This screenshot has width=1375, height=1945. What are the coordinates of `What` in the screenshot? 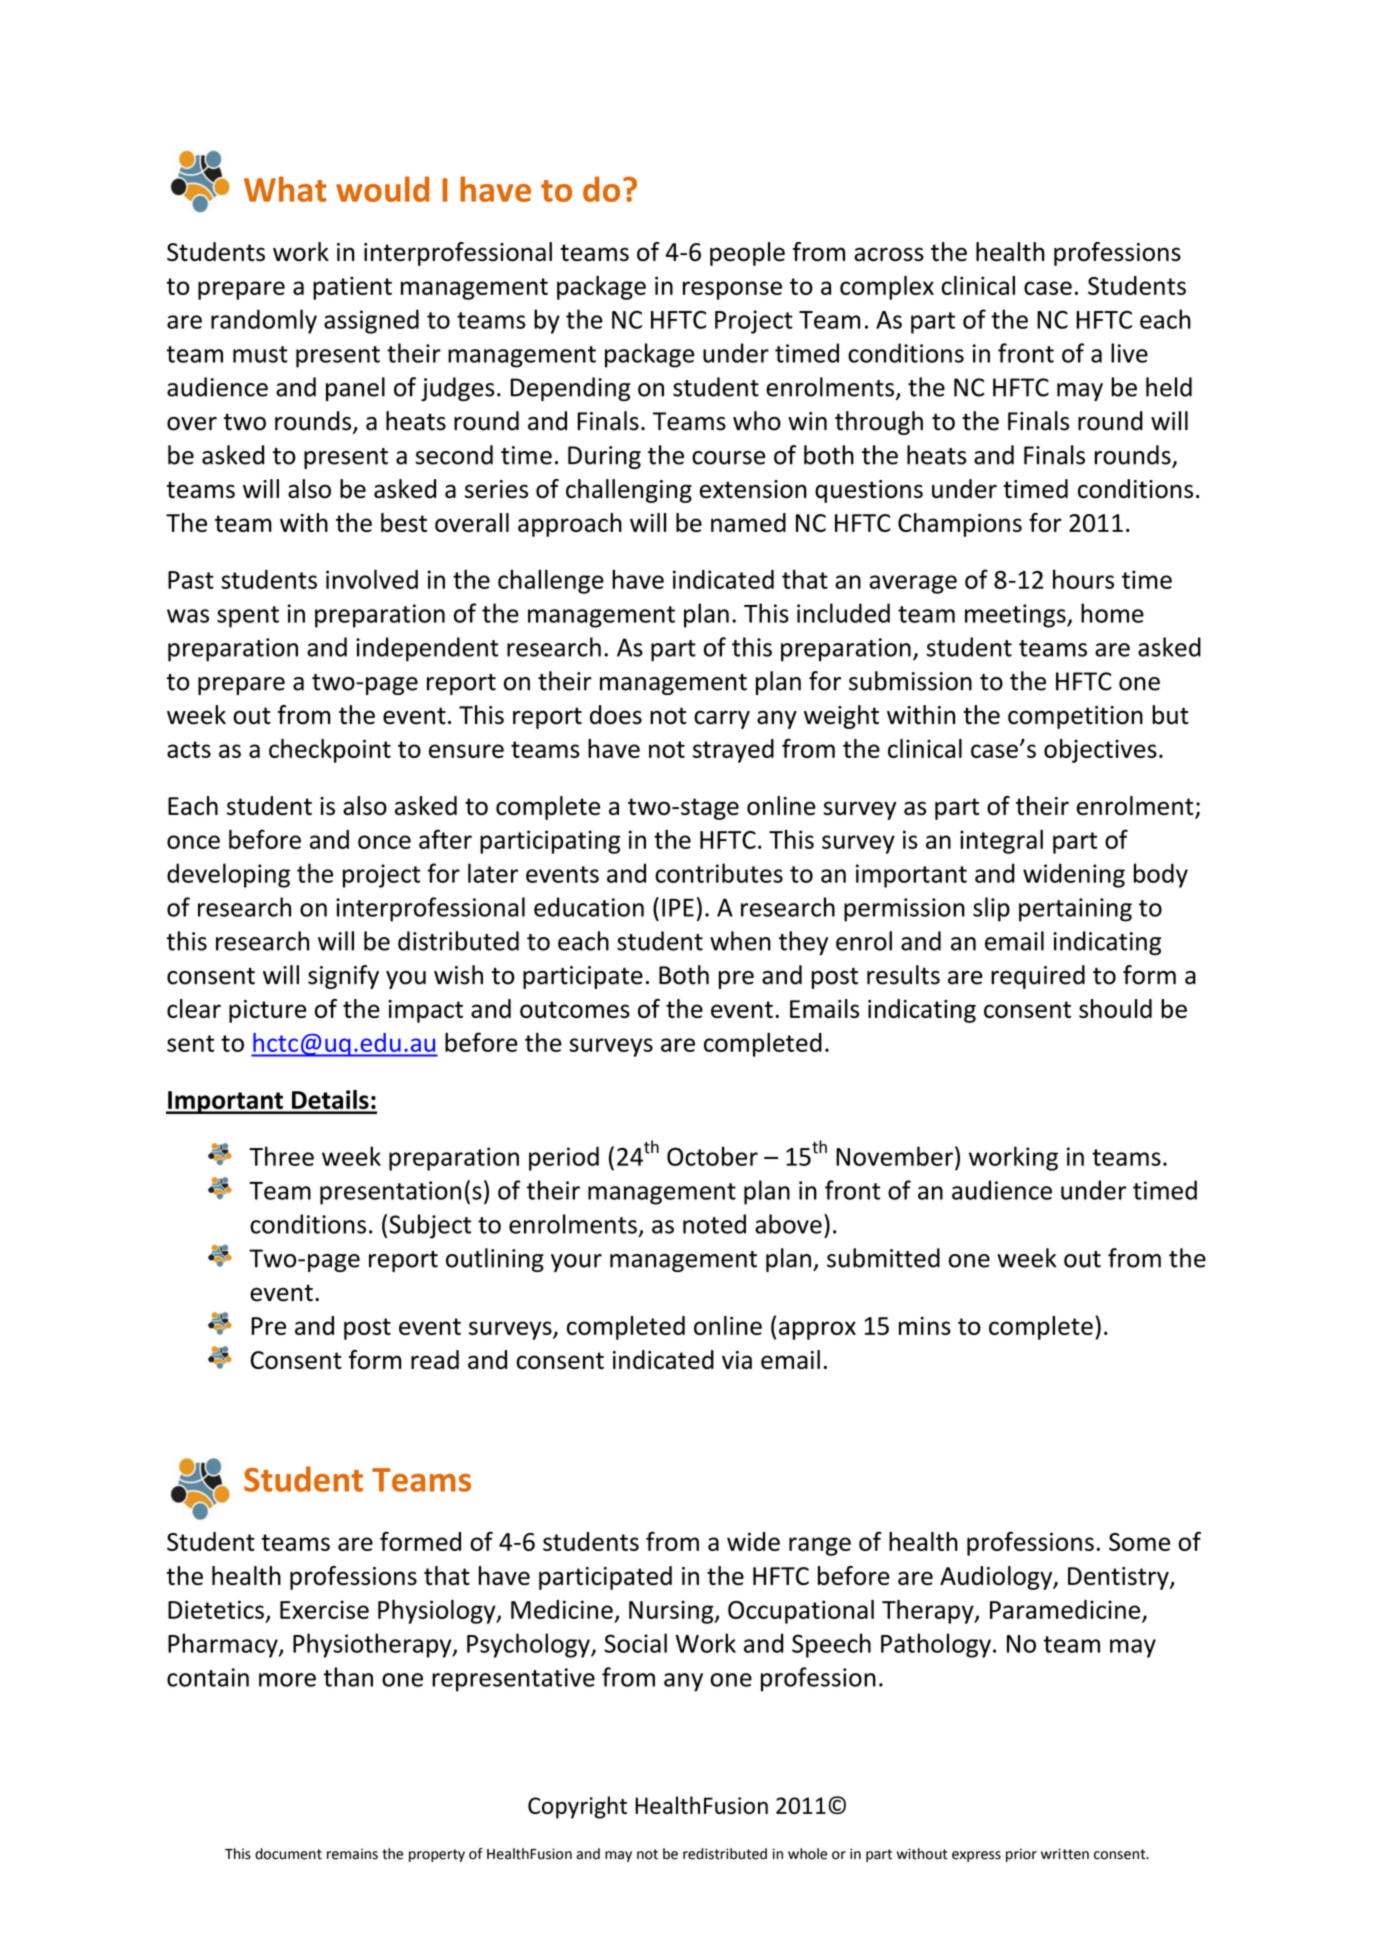 It's located at (285, 189).
